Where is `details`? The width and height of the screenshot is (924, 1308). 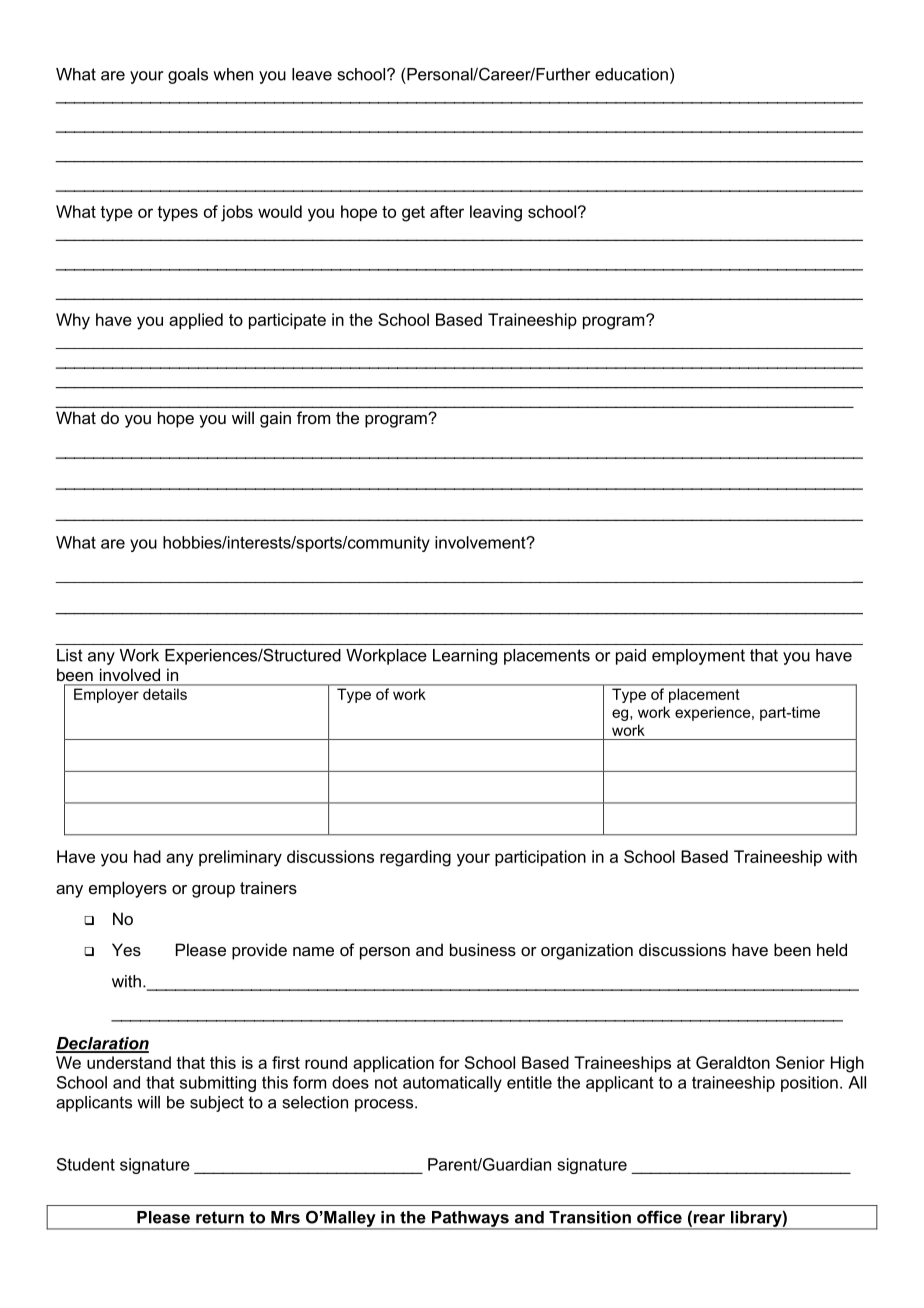
details is located at coordinates (165, 694).
